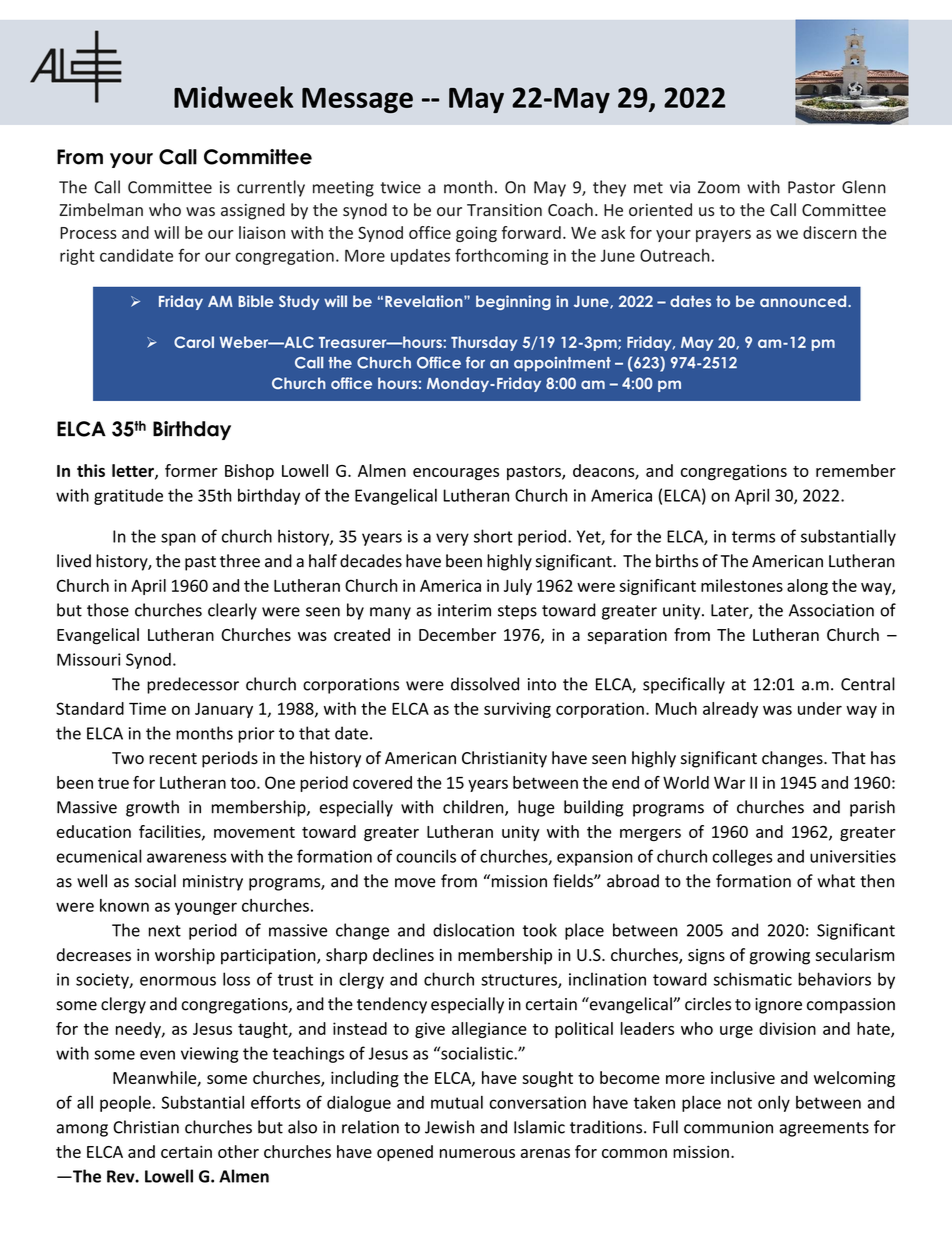 This image has height=1233, width=952. What do you see at coordinates (742, 857) in the image?
I see `colleges` at bounding box center [742, 857].
